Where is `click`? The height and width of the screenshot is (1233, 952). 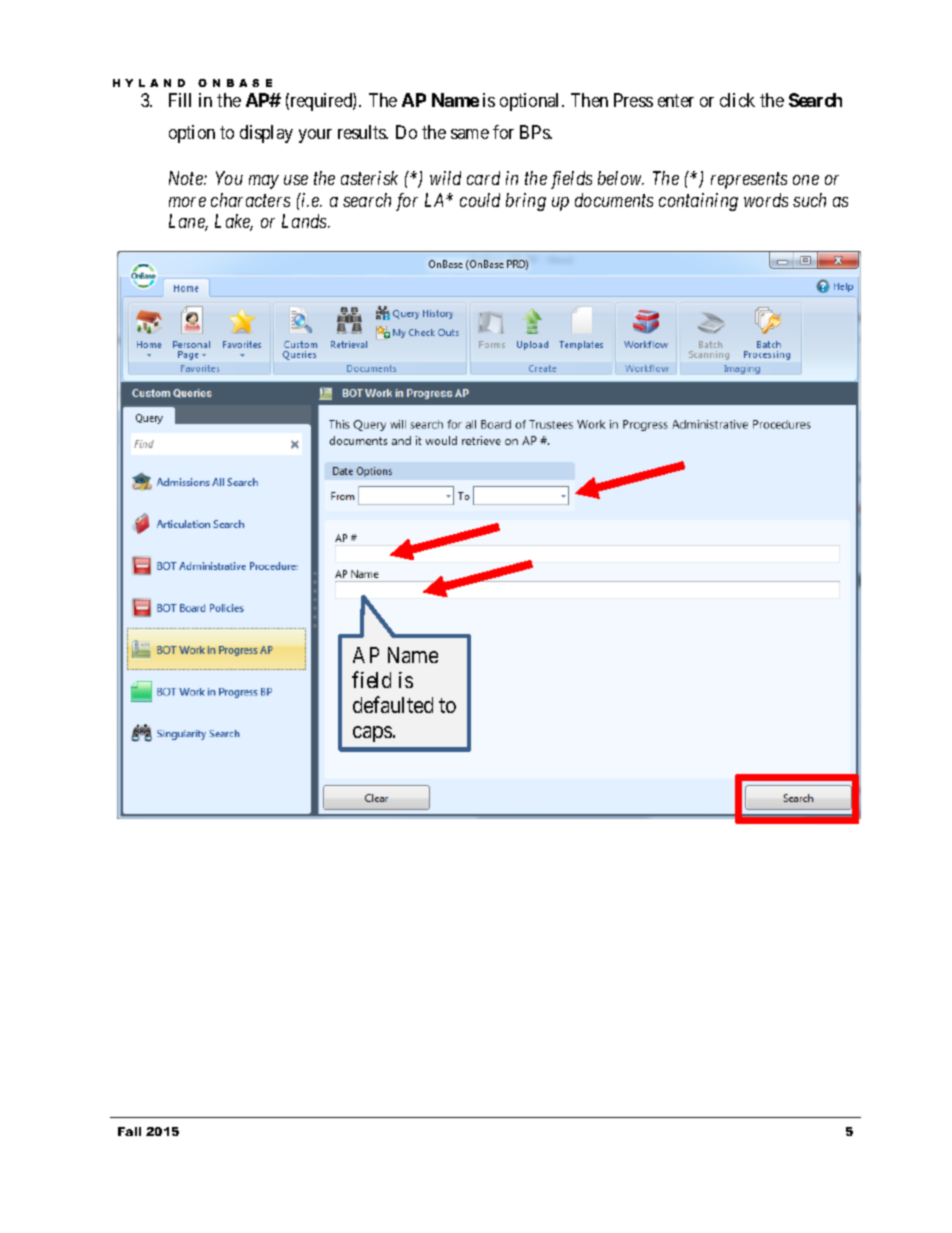
click is located at coordinates (737, 100).
